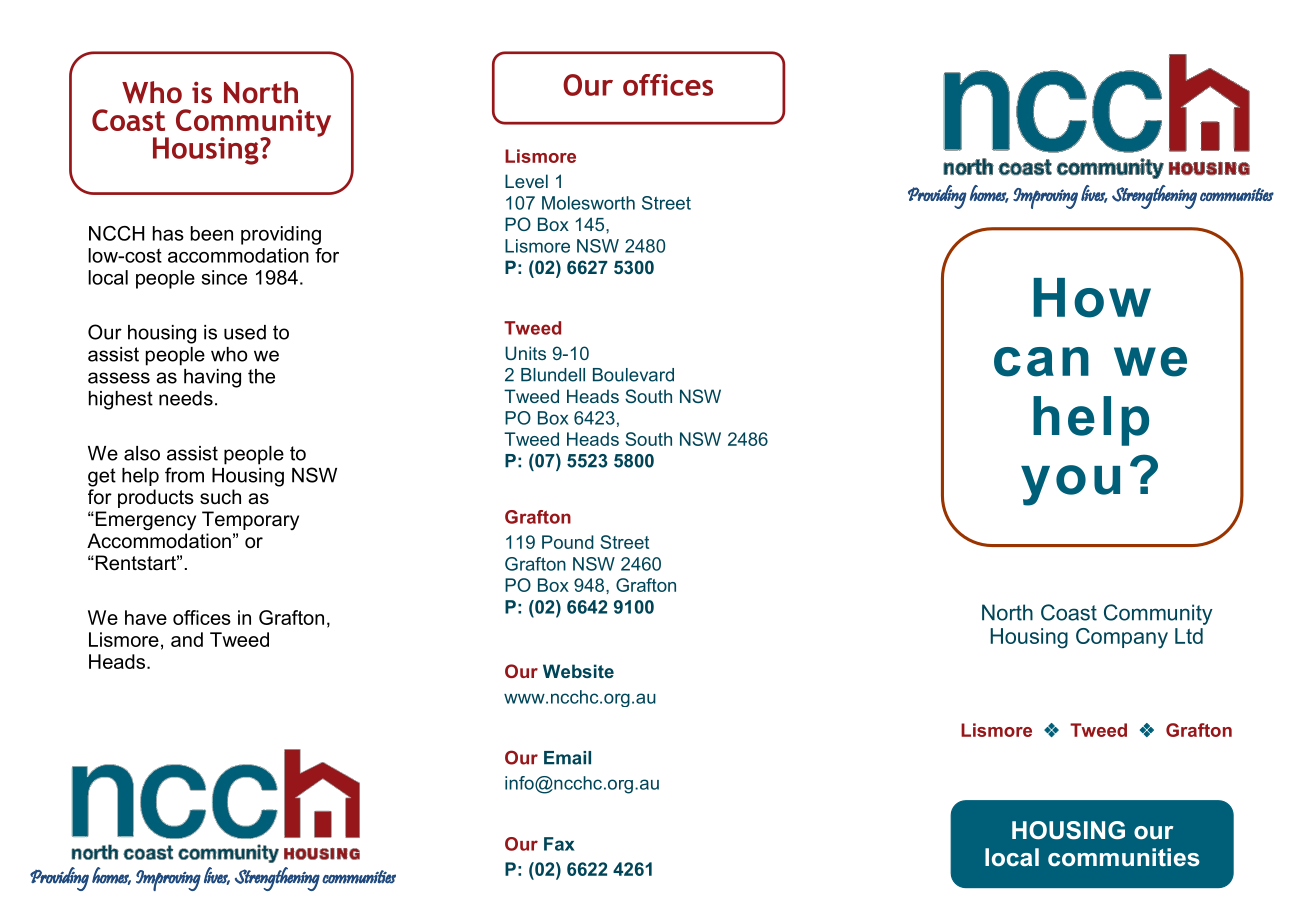  I want to click on Boulevard, so click(633, 375).
